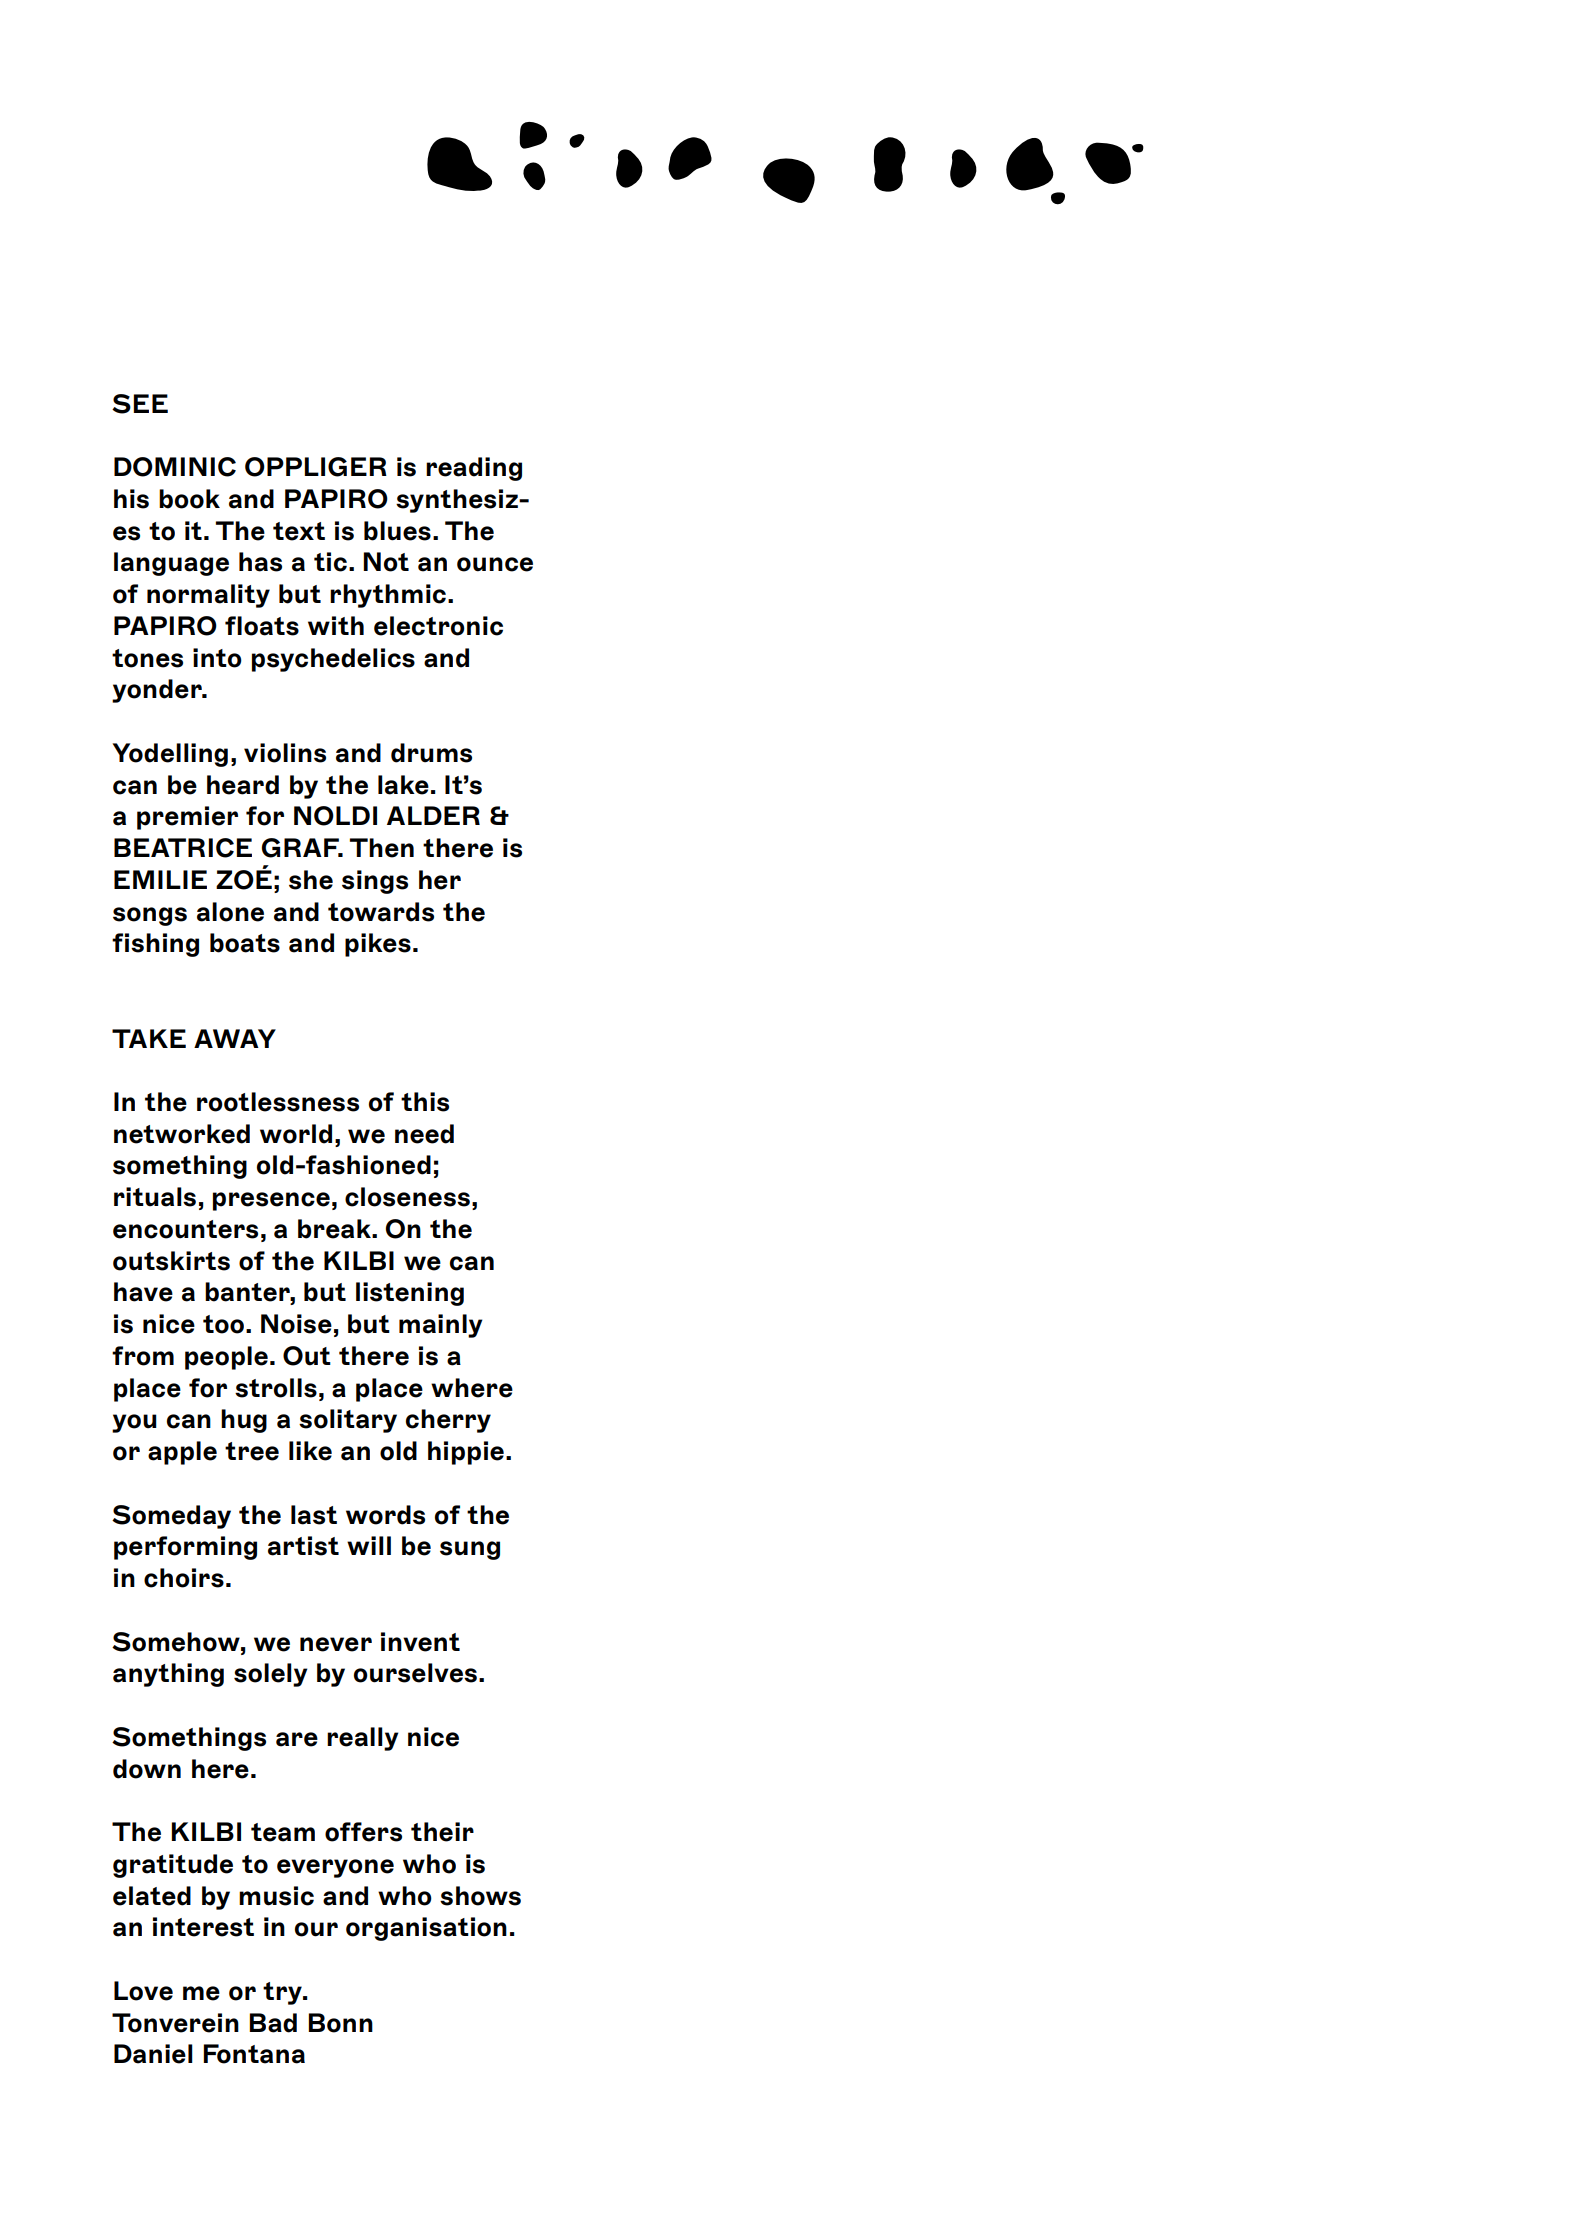 Image resolution: width=1575 pixels, height=2227 pixels. Describe the element at coordinates (474, 469) in the screenshot. I see `reading` at that location.
